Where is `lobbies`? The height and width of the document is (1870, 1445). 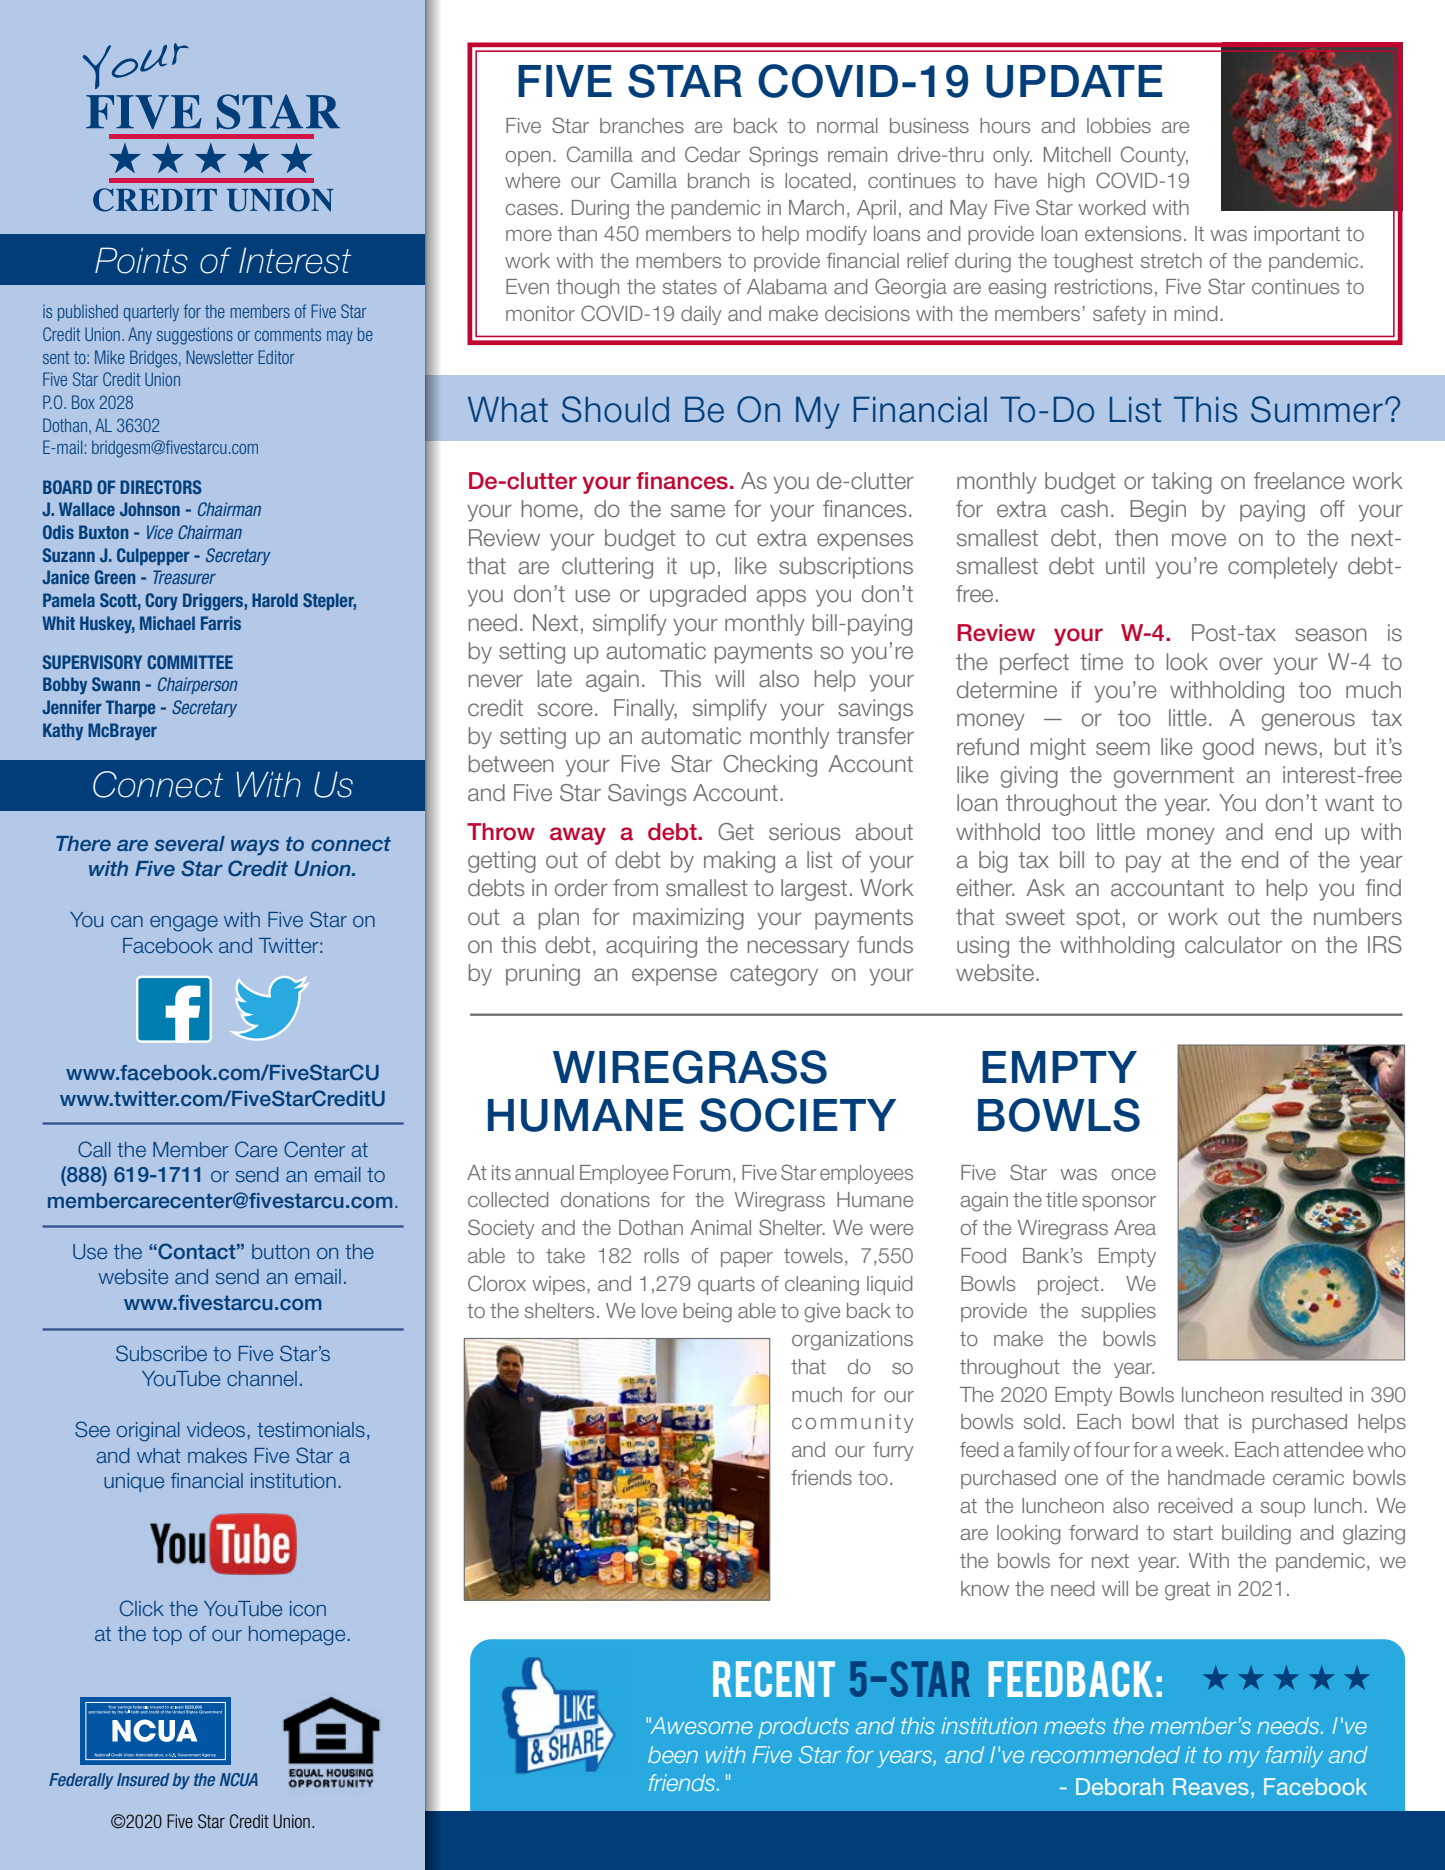 lobbies is located at coordinates (1119, 125).
